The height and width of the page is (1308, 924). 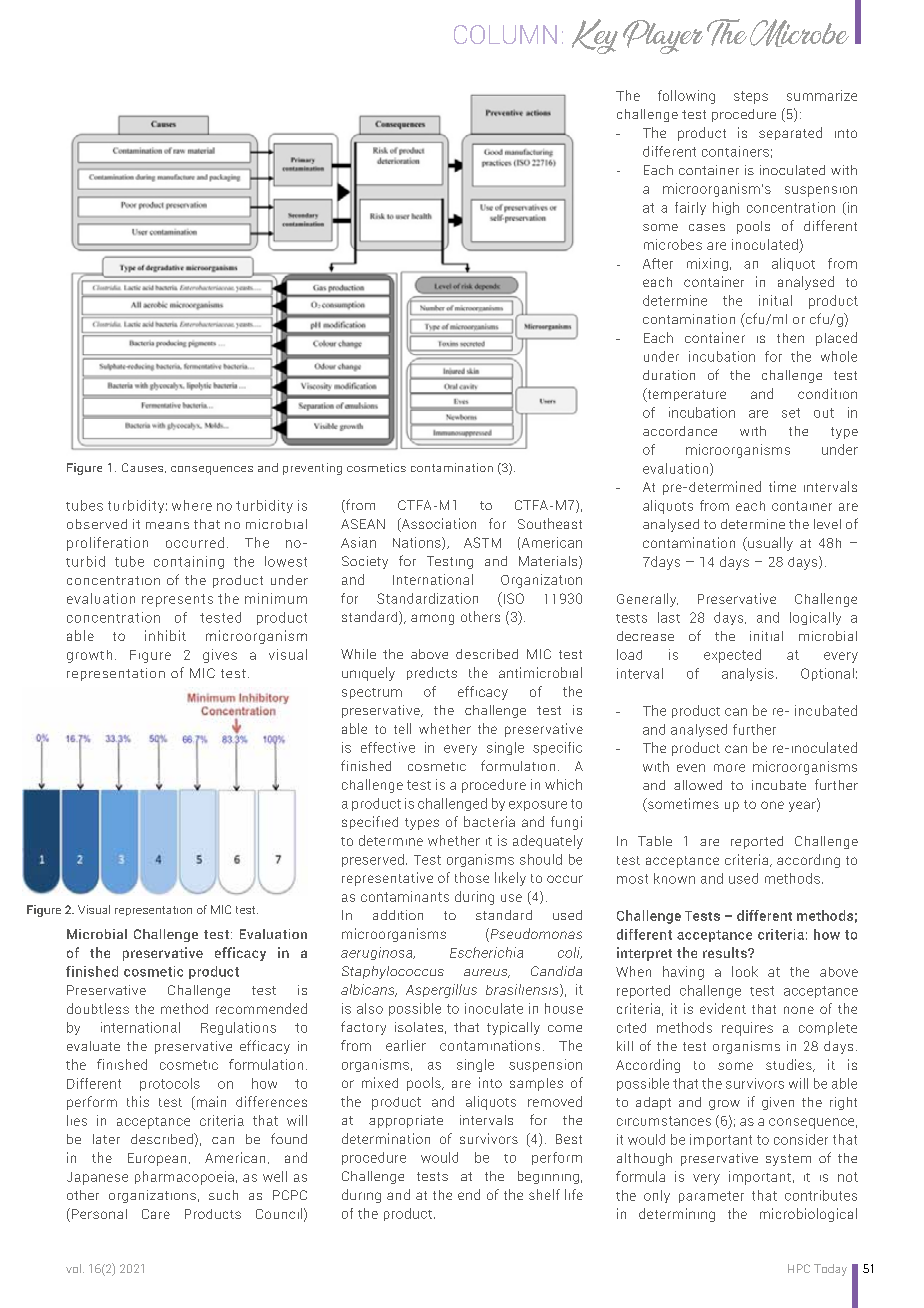 I want to click on then, so click(x=790, y=338).
